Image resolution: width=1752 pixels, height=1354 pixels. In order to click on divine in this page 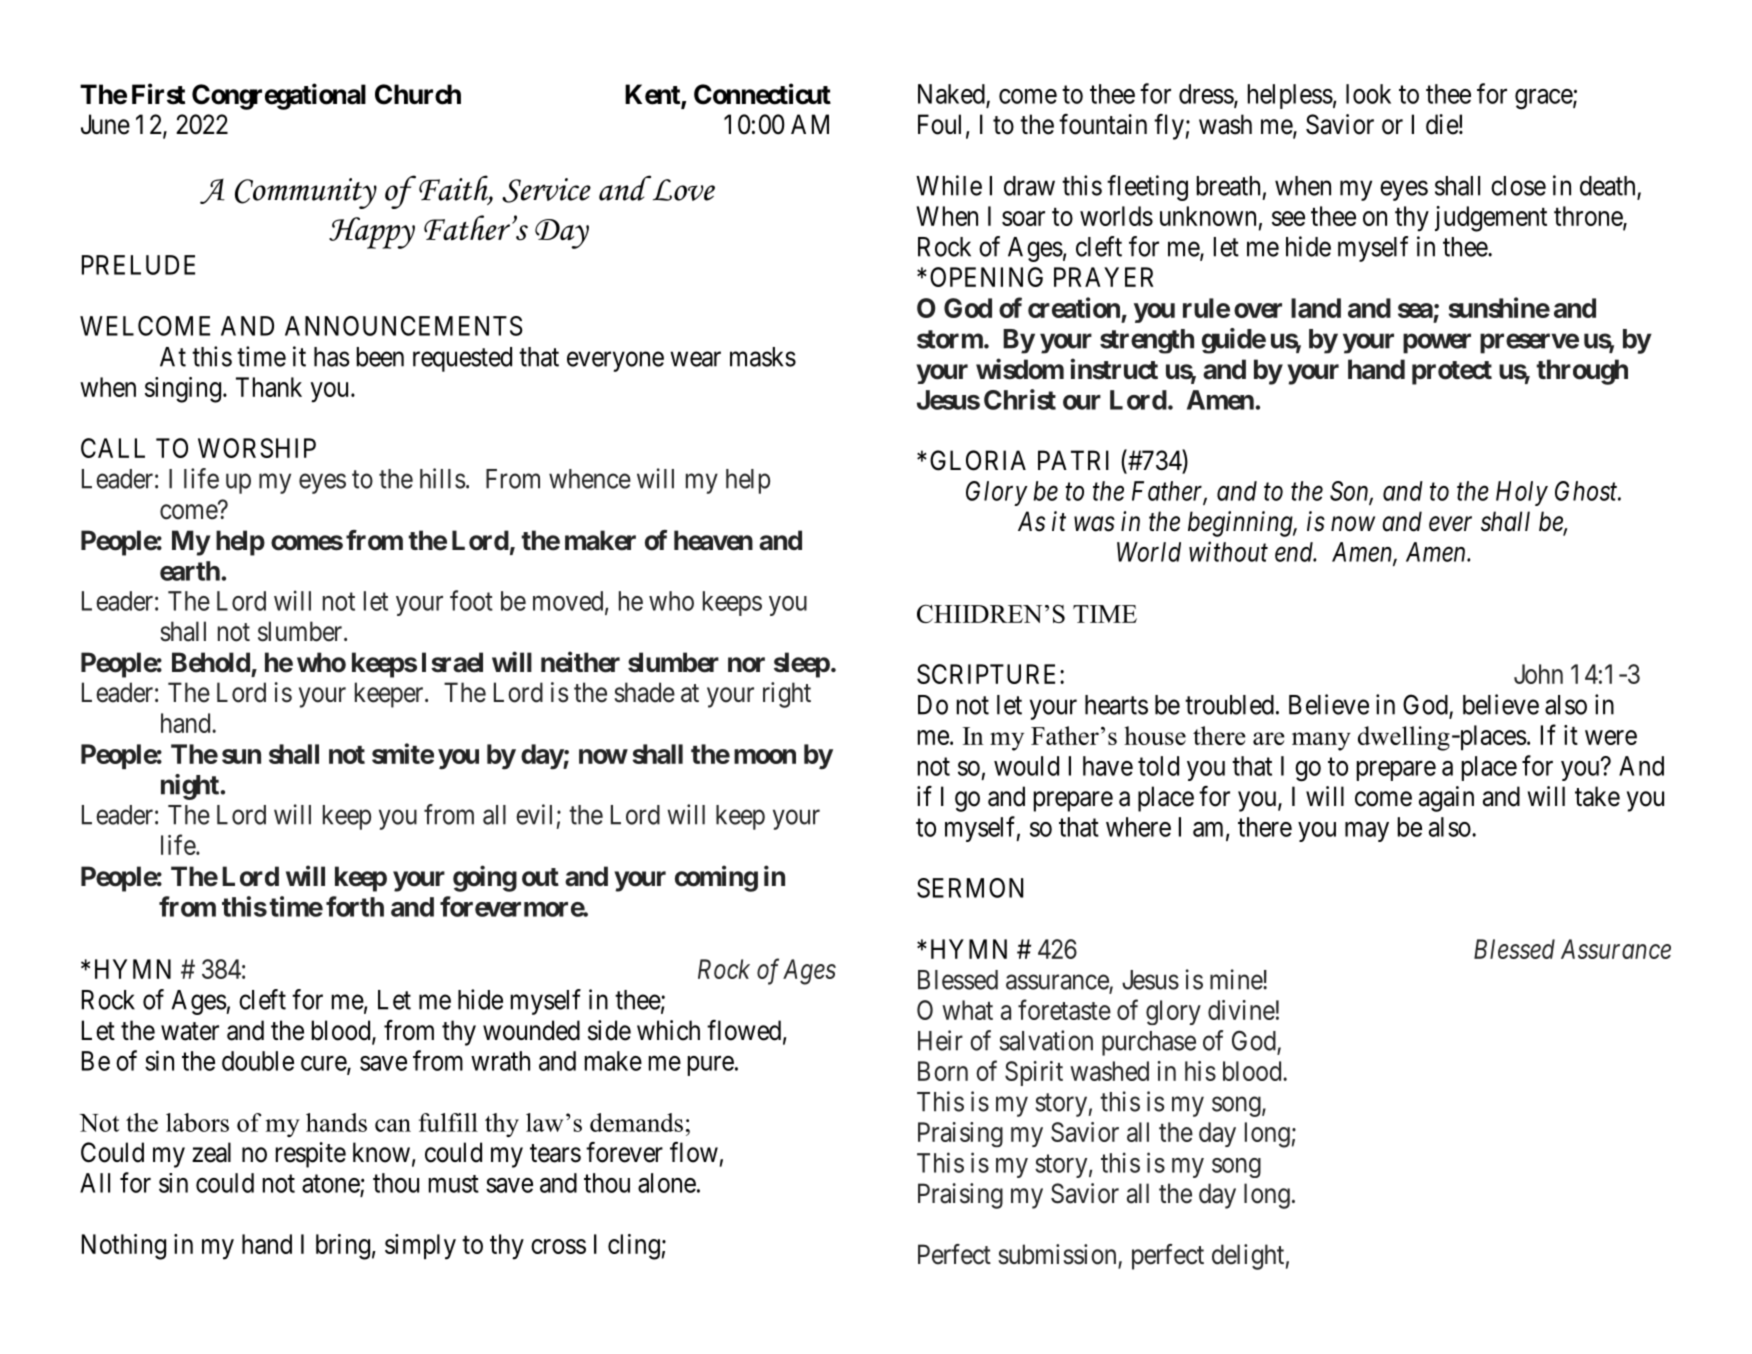, I will do `click(1241, 1010)`.
